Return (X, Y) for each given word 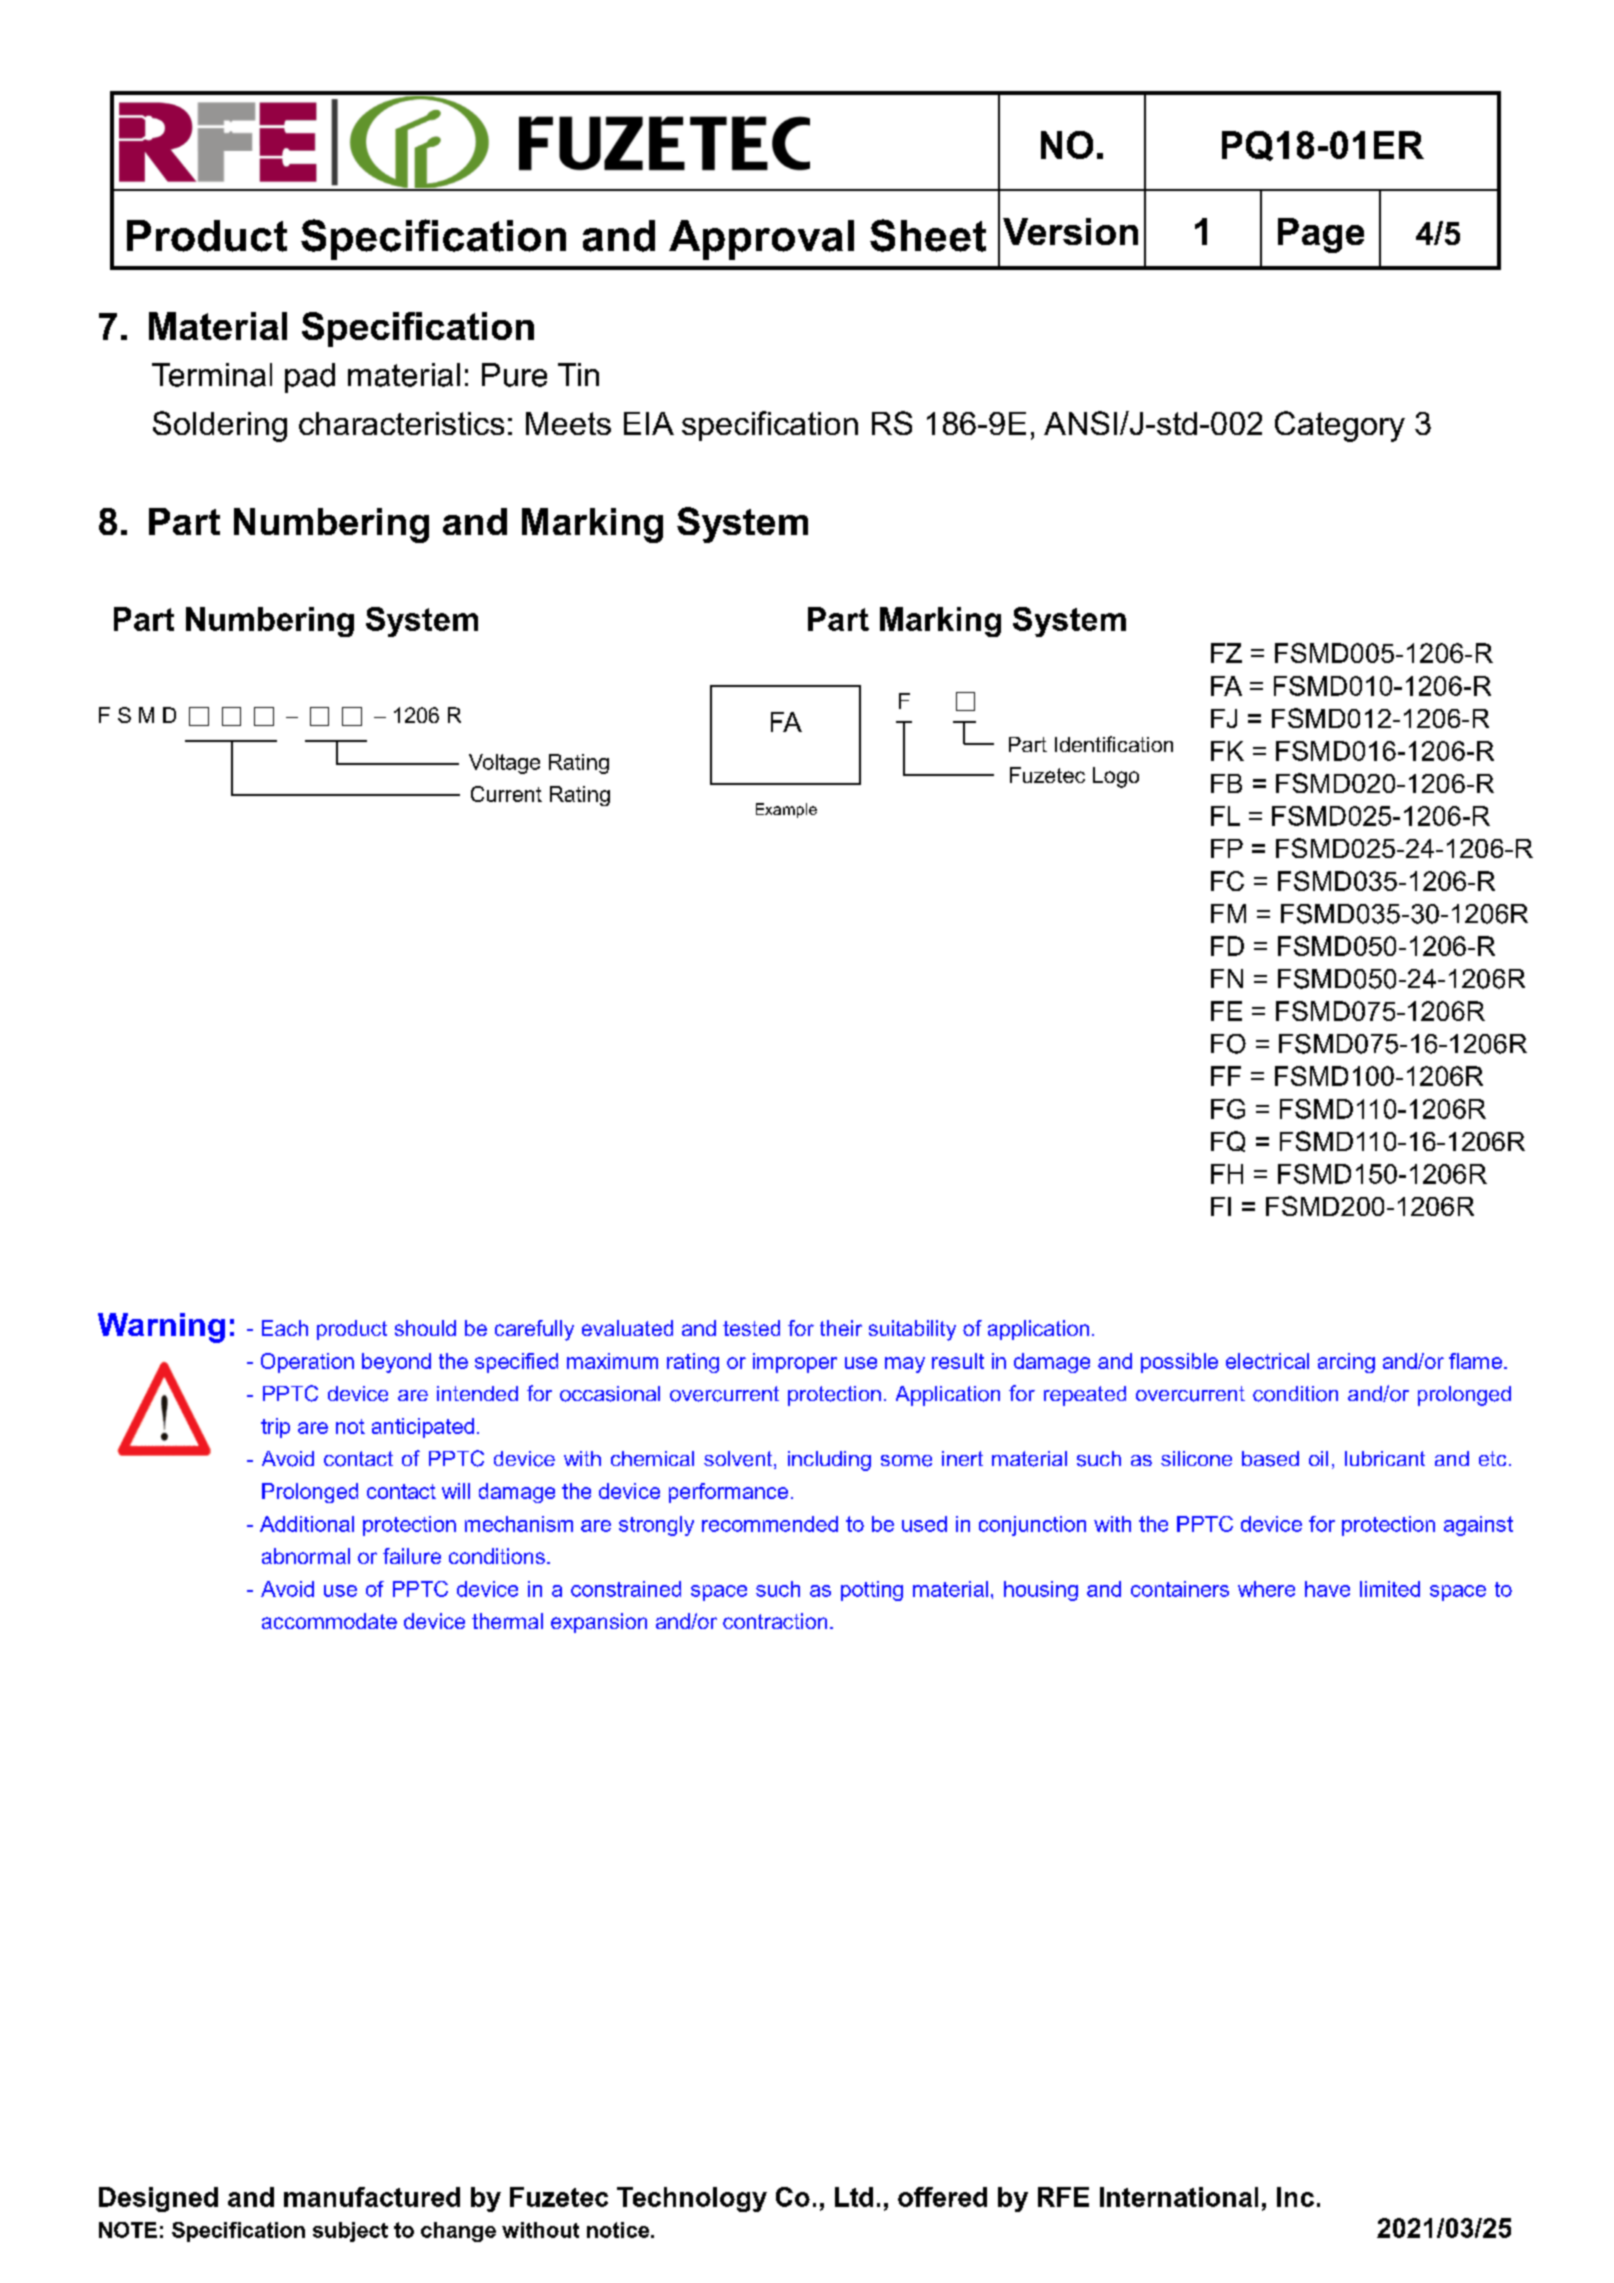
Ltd (854, 2197)
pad (310, 378)
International (1179, 2197)
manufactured (372, 2197)
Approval (761, 240)
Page (1321, 235)
